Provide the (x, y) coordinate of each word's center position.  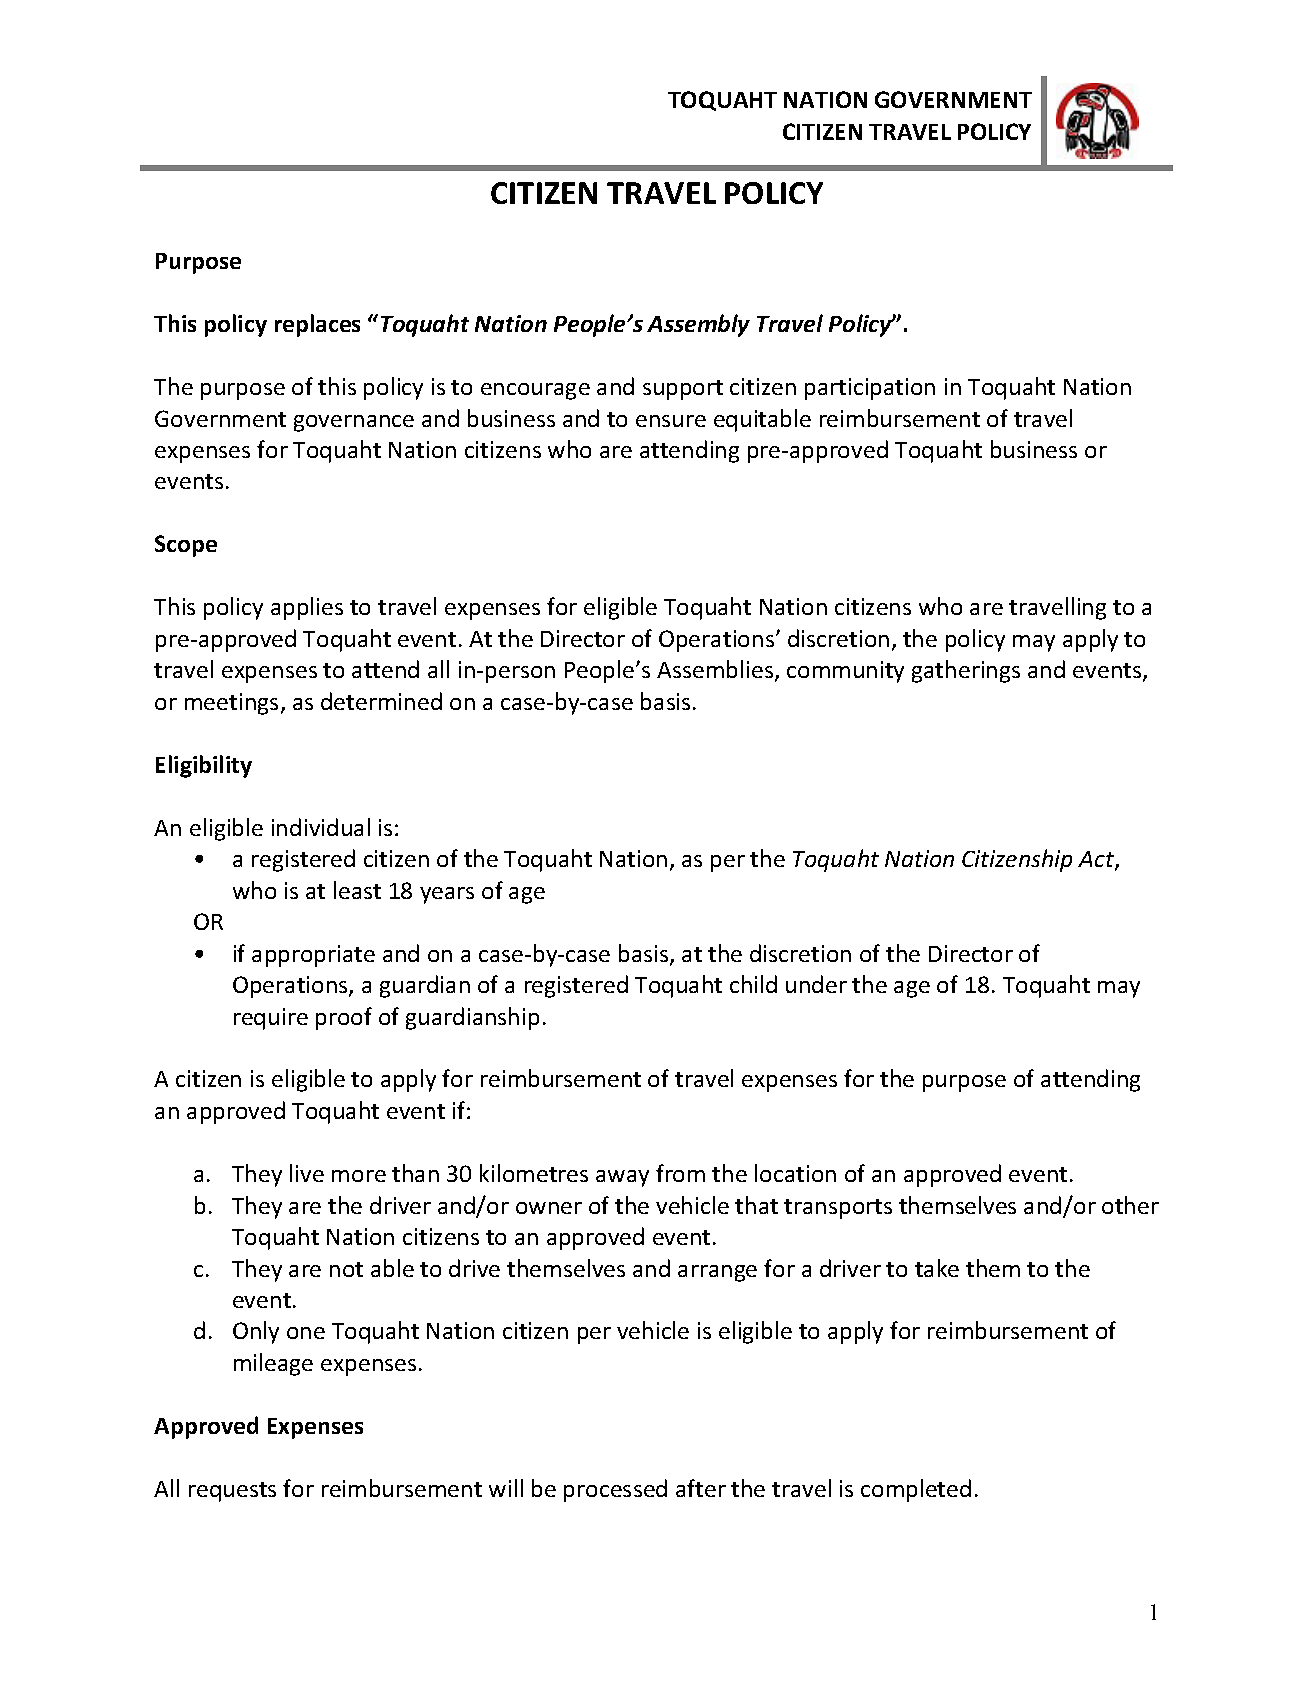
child (753, 984)
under (816, 984)
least (357, 890)
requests (232, 1492)
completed (916, 1490)
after (701, 1488)
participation (870, 389)
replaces (317, 325)
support (683, 390)
